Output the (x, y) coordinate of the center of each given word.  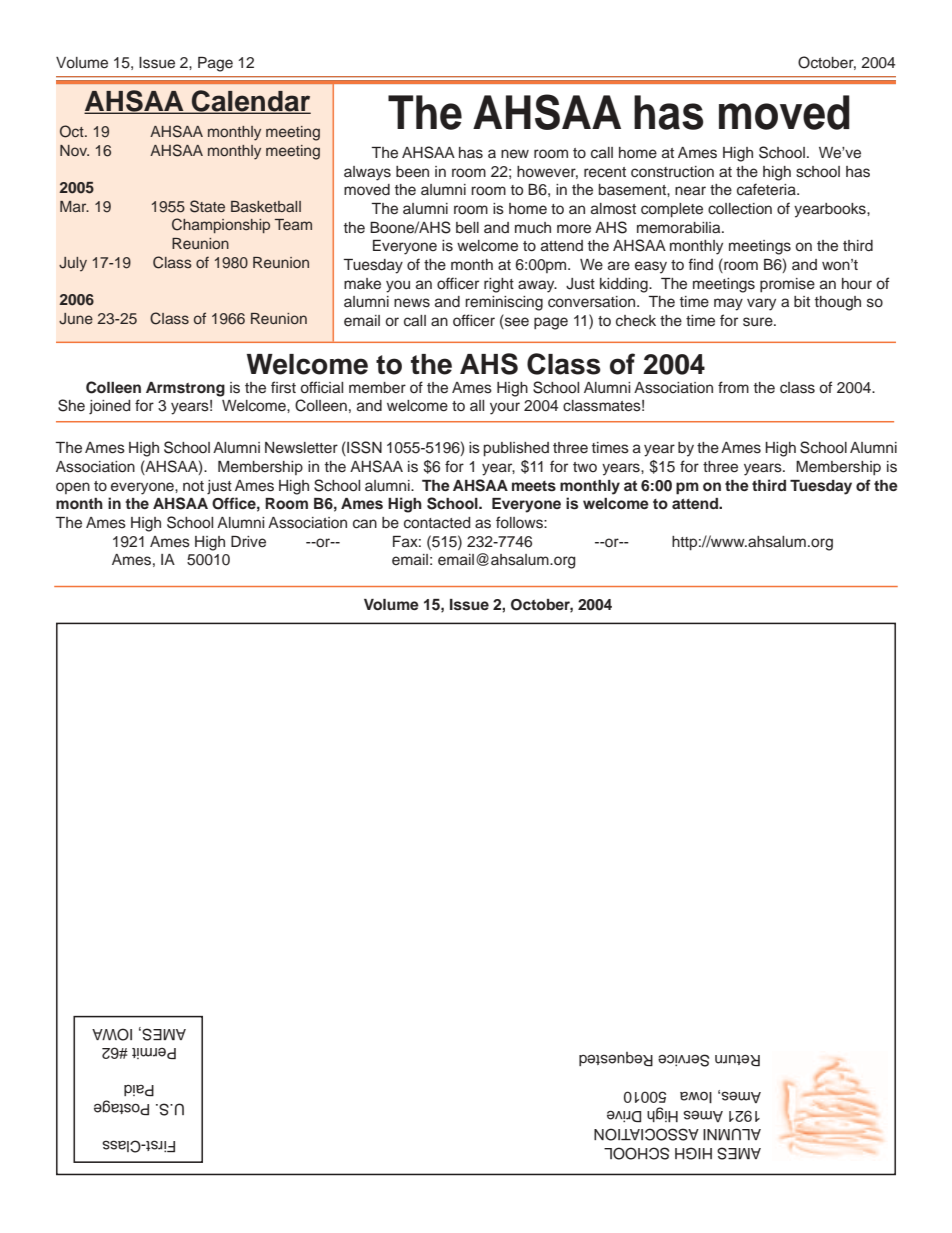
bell (467, 228)
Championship (221, 225)
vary (761, 304)
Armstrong (185, 389)
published (516, 449)
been (412, 172)
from (733, 387)
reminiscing (504, 303)
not (193, 486)
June (76, 319)
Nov (74, 150)
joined (110, 407)
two (585, 467)
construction (672, 172)
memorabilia (680, 228)
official (322, 387)
